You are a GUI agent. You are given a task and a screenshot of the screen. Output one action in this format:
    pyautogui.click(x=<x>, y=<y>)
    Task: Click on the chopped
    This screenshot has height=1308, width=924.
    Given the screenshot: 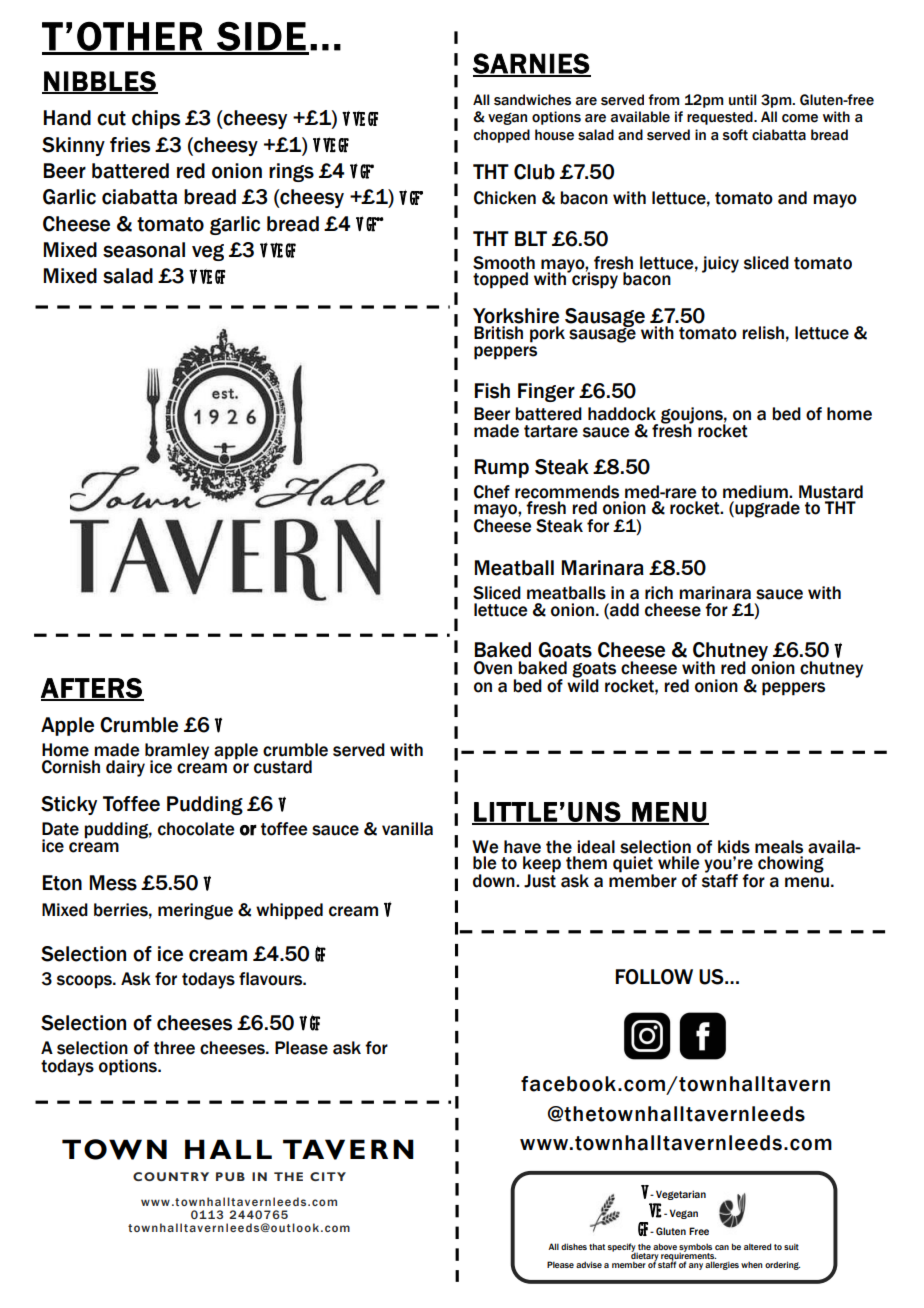 What is the action you would take?
    pyautogui.click(x=501, y=136)
